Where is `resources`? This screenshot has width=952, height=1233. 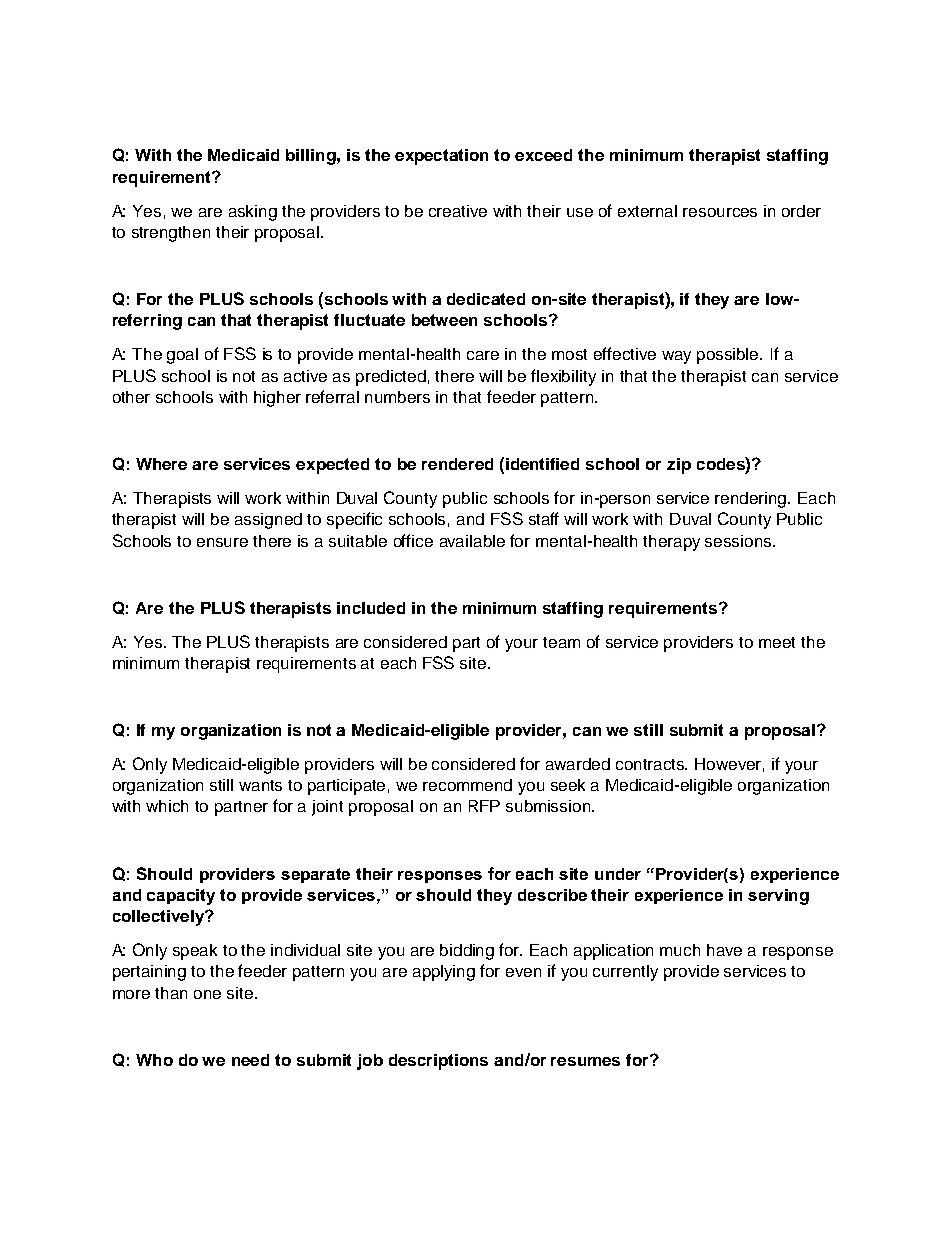 resources is located at coordinates (720, 212).
